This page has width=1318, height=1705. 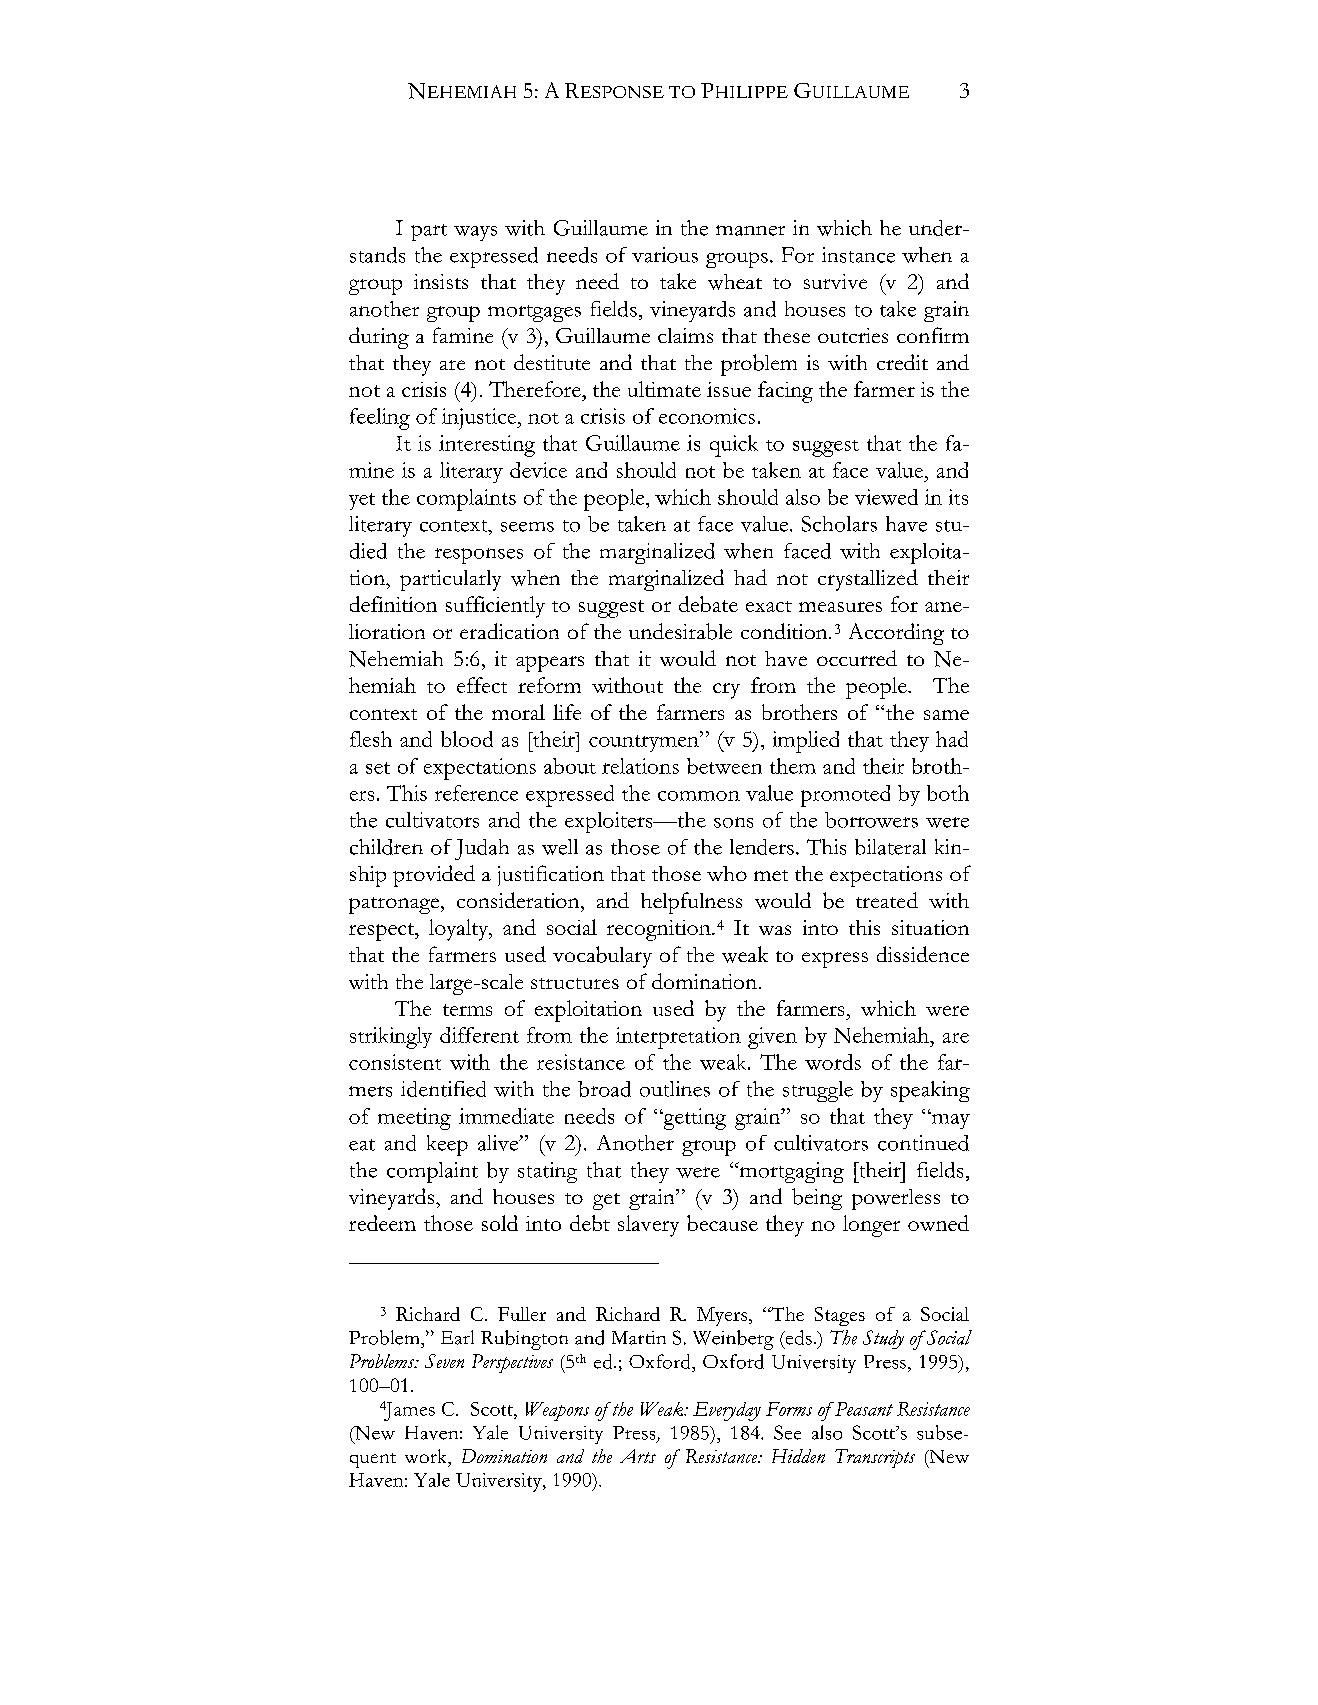 I want to click on loyalty, so click(x=460, y=930).
